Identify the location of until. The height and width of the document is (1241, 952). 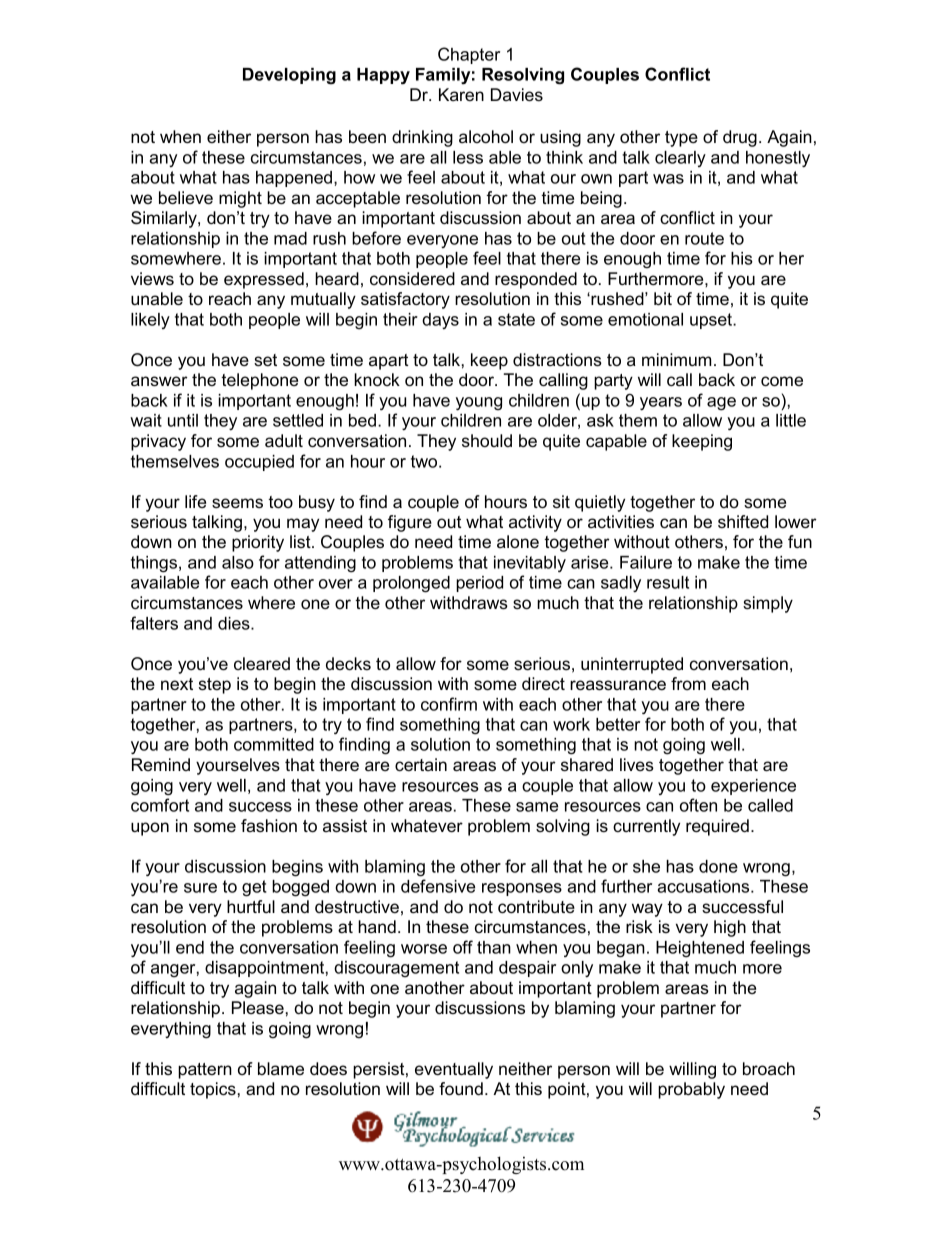
(183, 420).
